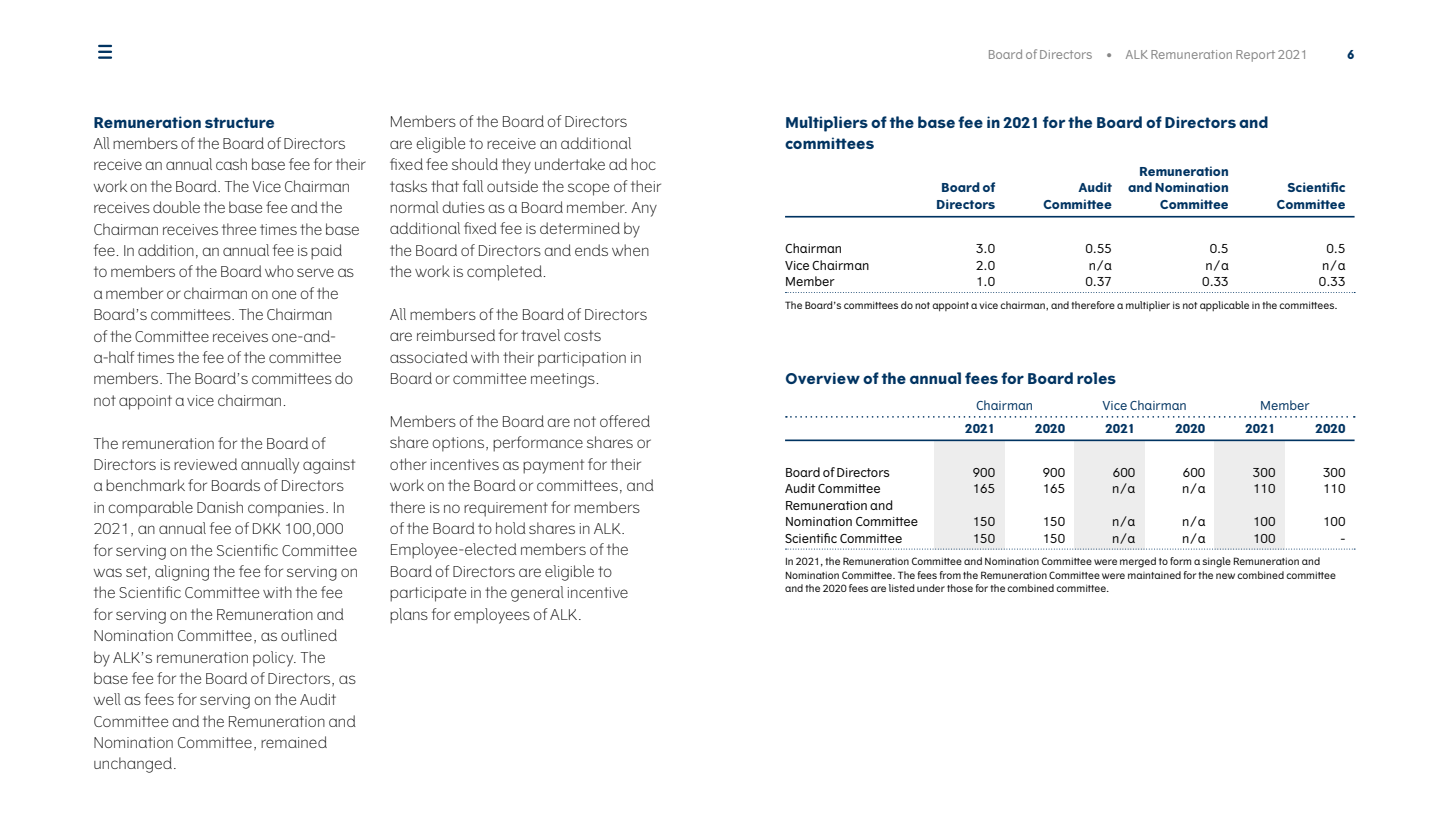 The width and height of the screenshot is (1448, 840). Describe the element at coordinates (625, 421) in the screenshot. I see `offered` at that location.
